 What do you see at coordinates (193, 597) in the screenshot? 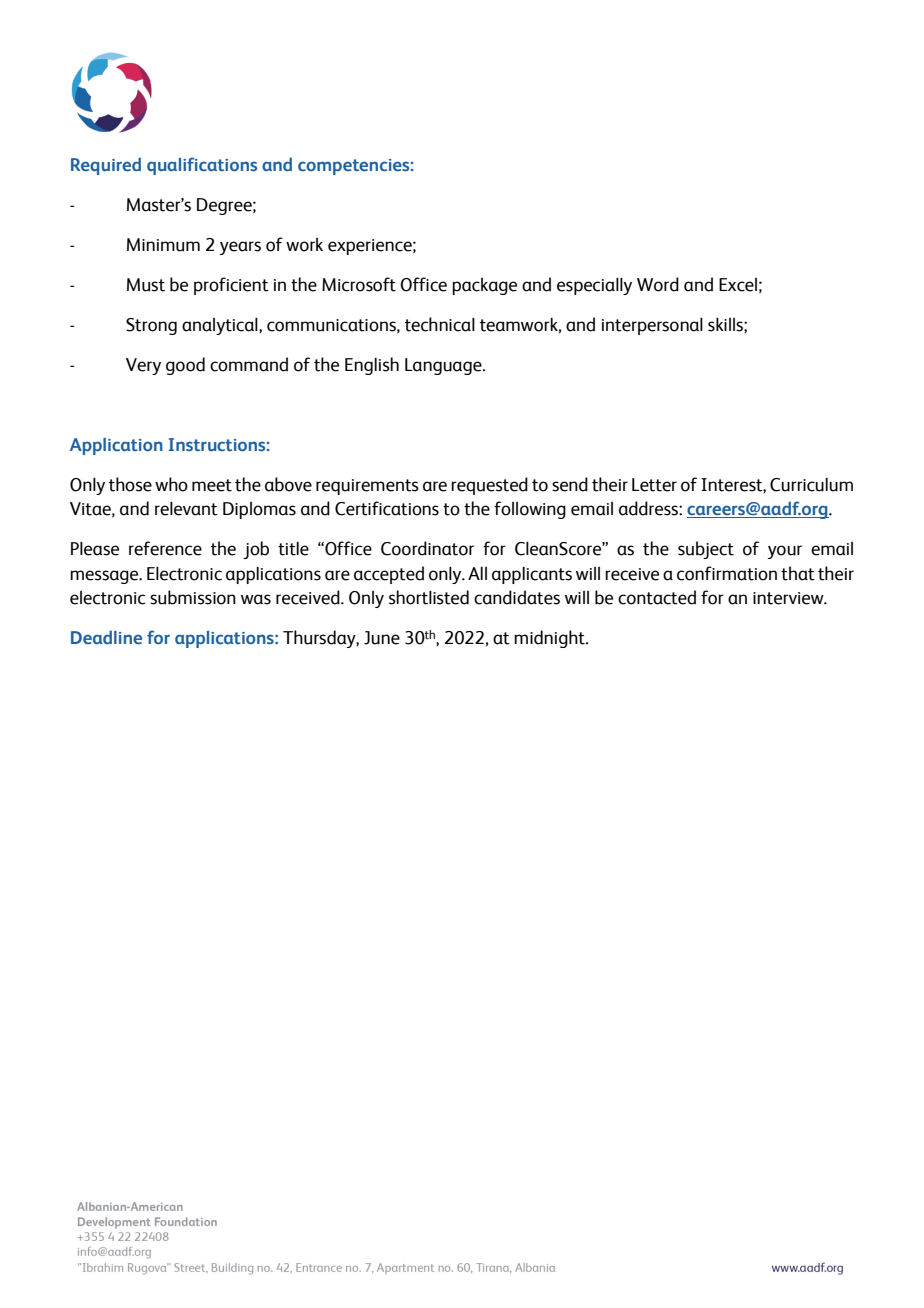
I see `submission` at bounding box center [193, 597].
